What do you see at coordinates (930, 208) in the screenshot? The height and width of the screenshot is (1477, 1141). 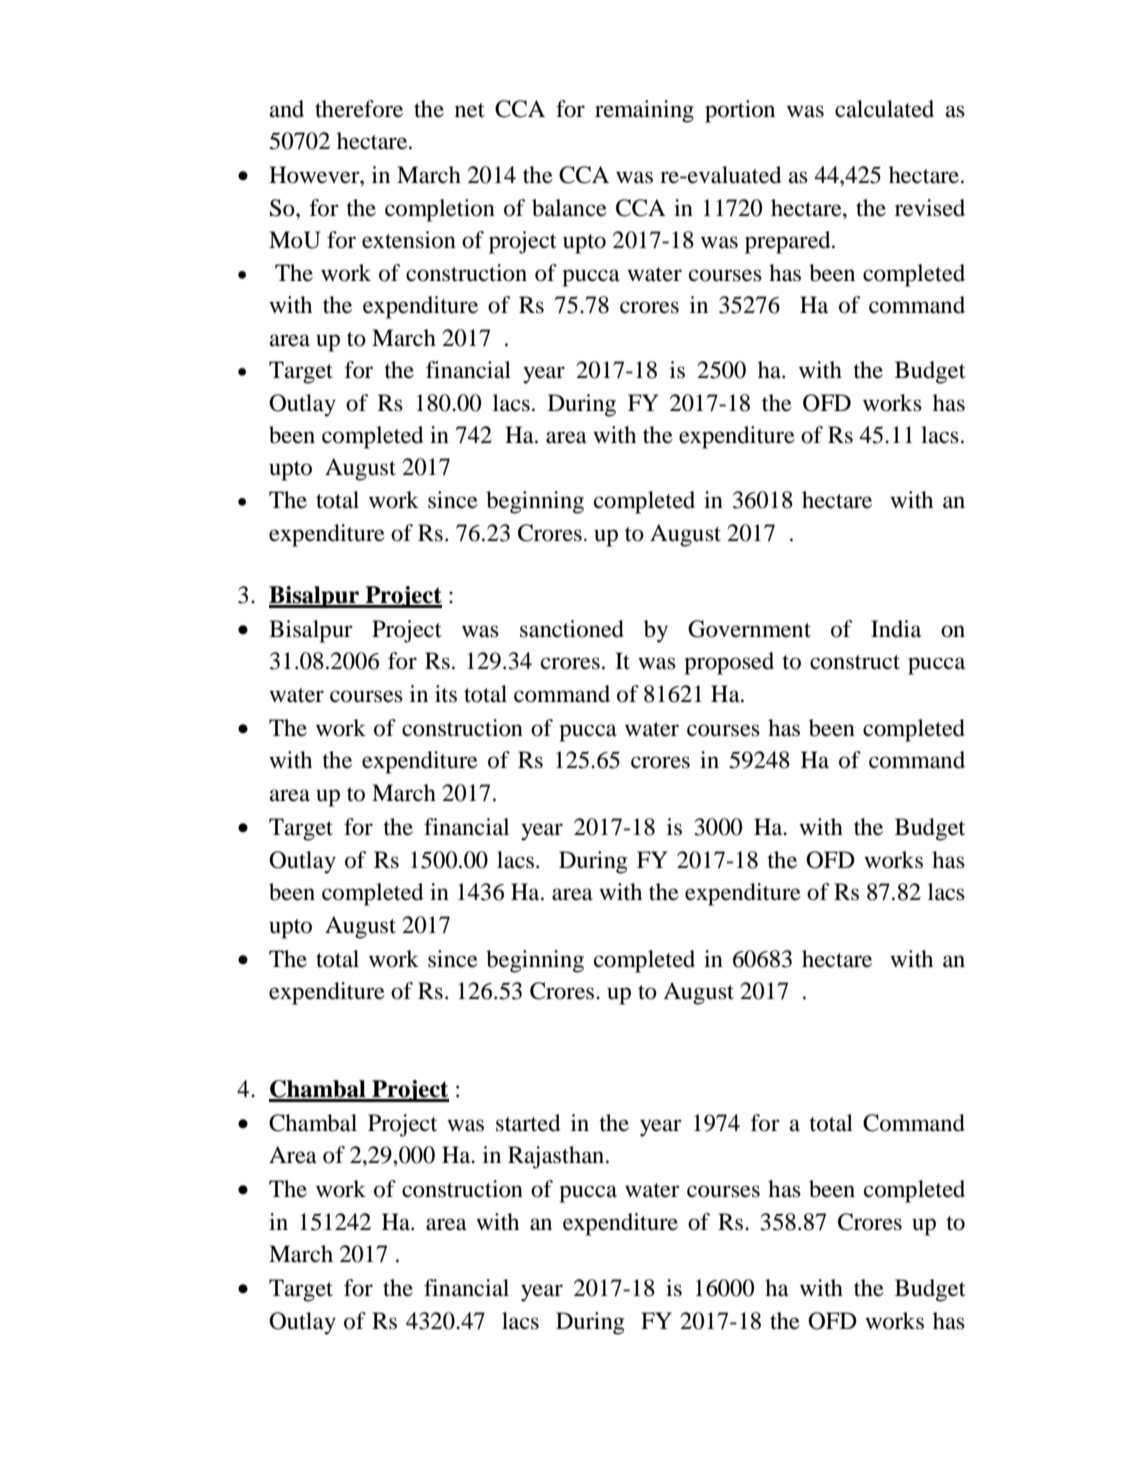 I see `revised` at bounding box center [930, 208].
